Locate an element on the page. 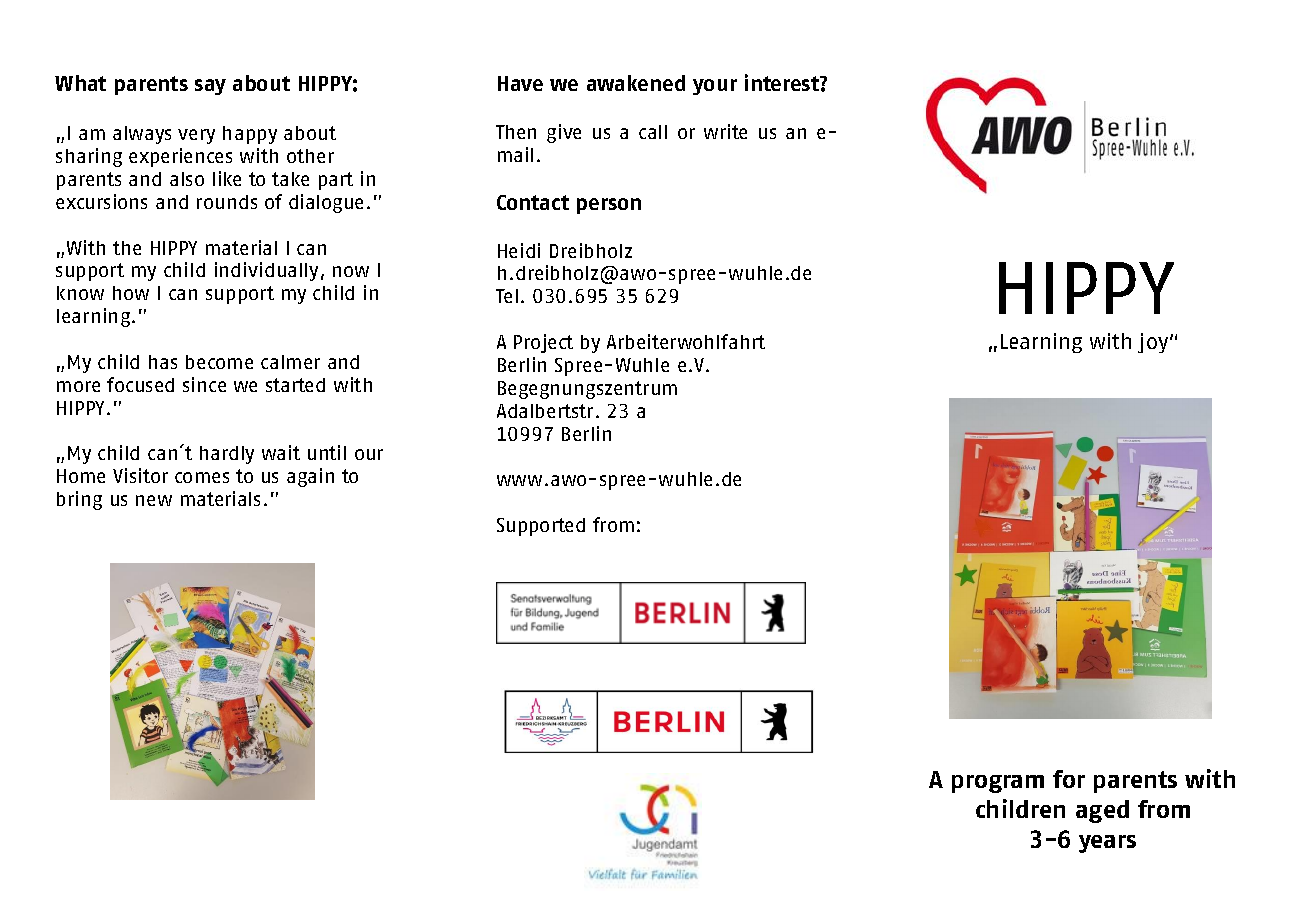 This image has width=1308, height=924. aged is located at coordinates (1102, 811).
